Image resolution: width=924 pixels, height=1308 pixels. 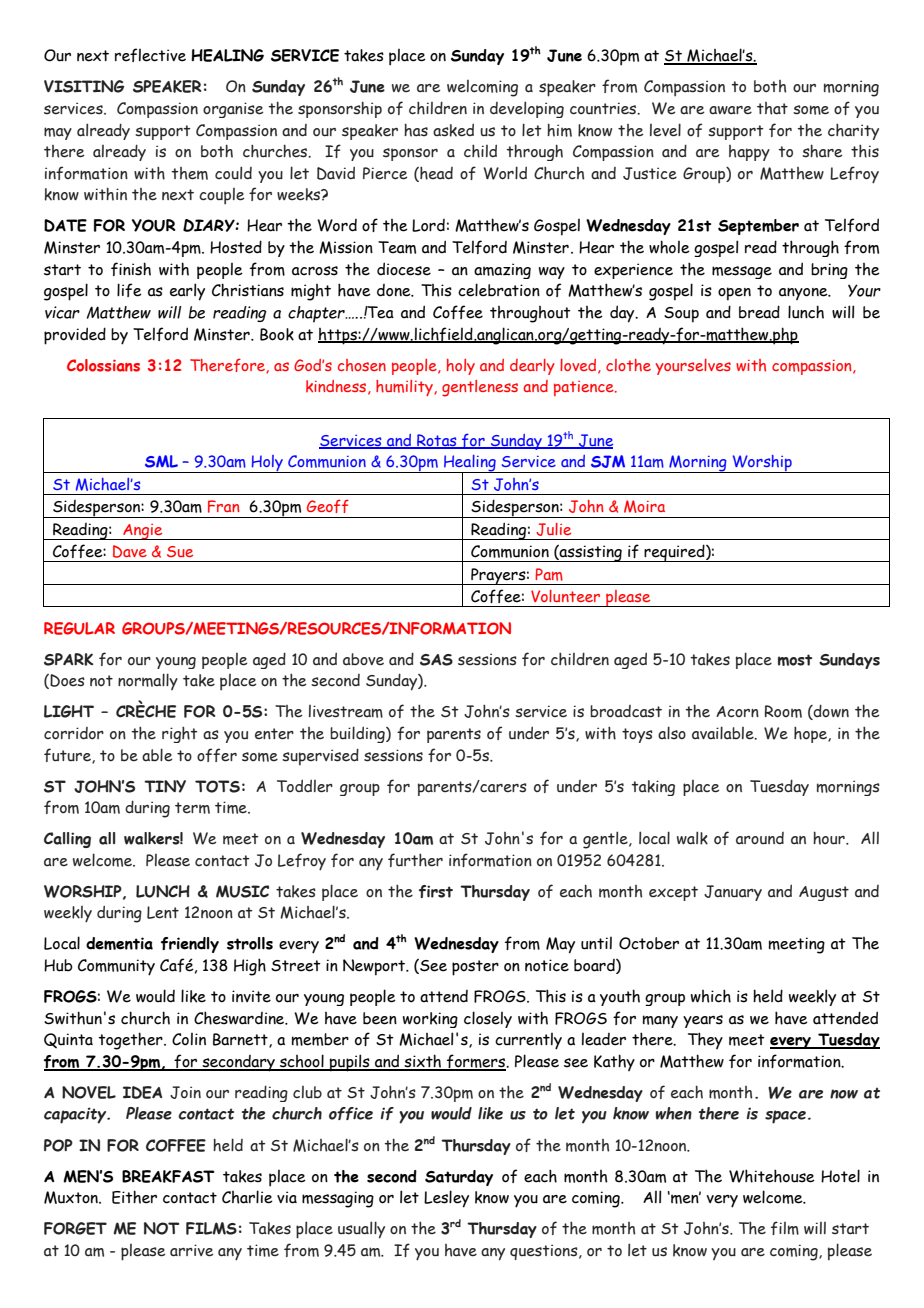 I want to click on reflective, so click(x=150, y=55).
